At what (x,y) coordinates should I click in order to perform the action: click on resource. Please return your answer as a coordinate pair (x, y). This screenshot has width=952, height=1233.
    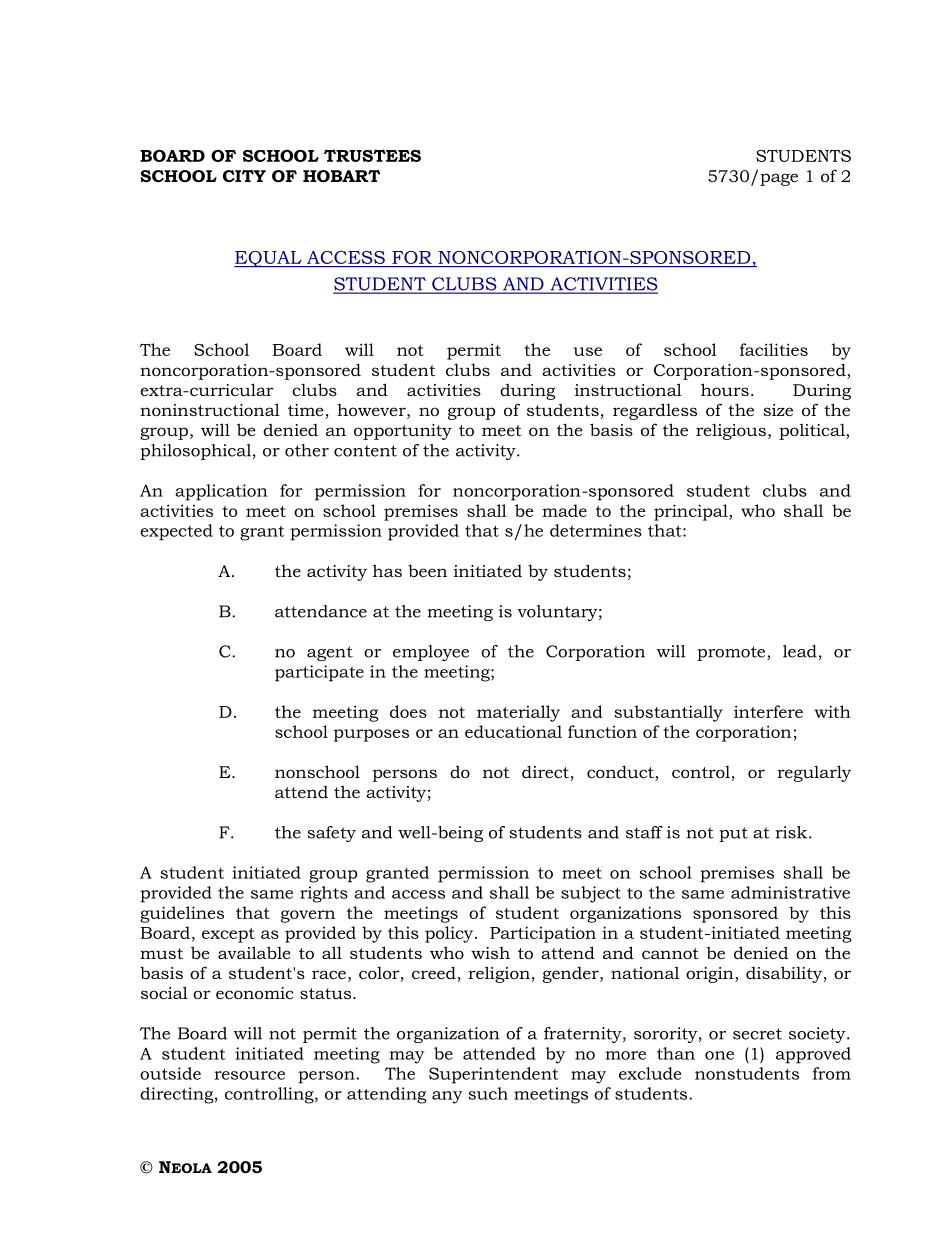
    Looking at the image, I should click on (249, 1075).
